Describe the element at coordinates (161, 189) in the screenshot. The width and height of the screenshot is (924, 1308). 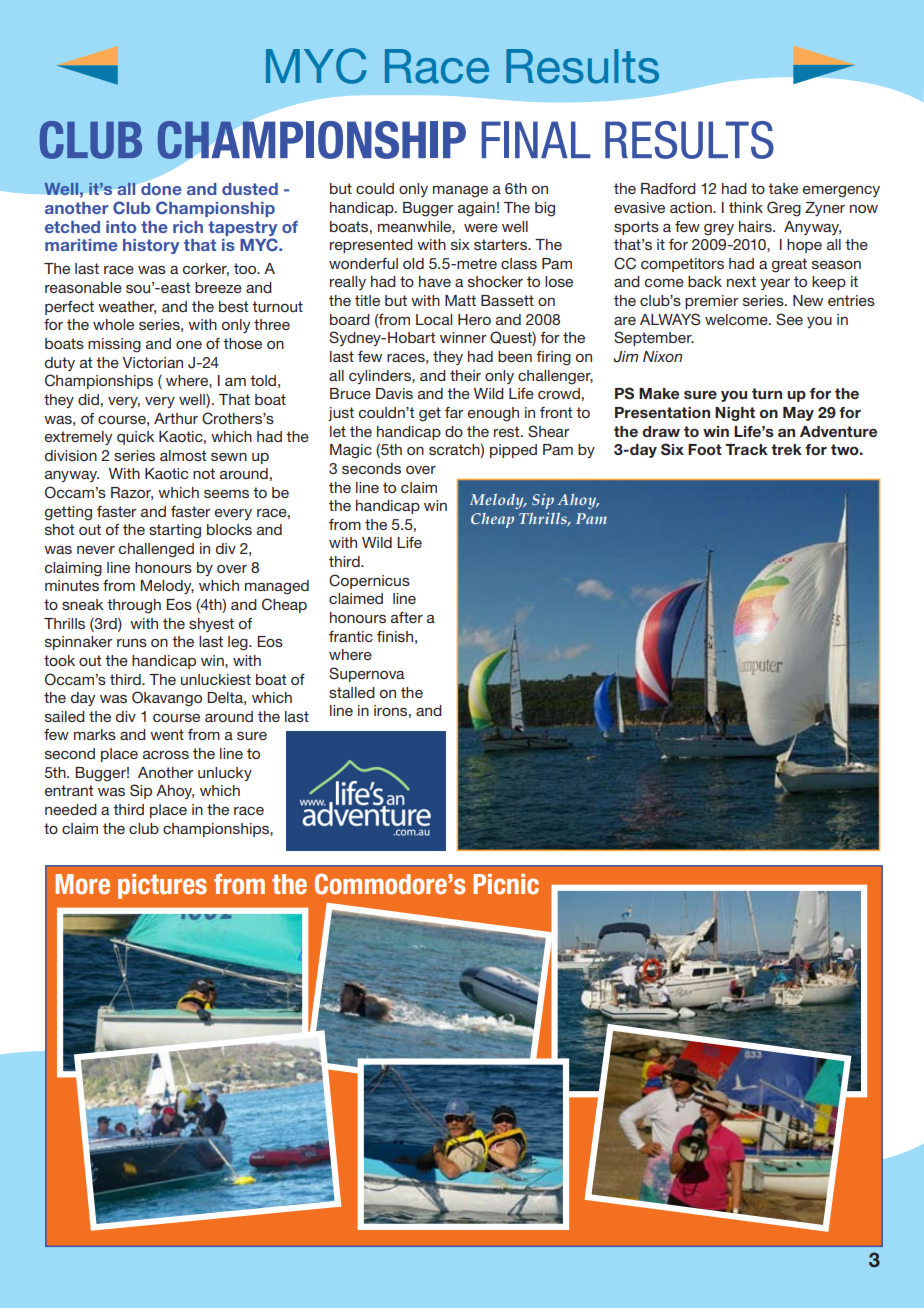
I see `done` at that location.
